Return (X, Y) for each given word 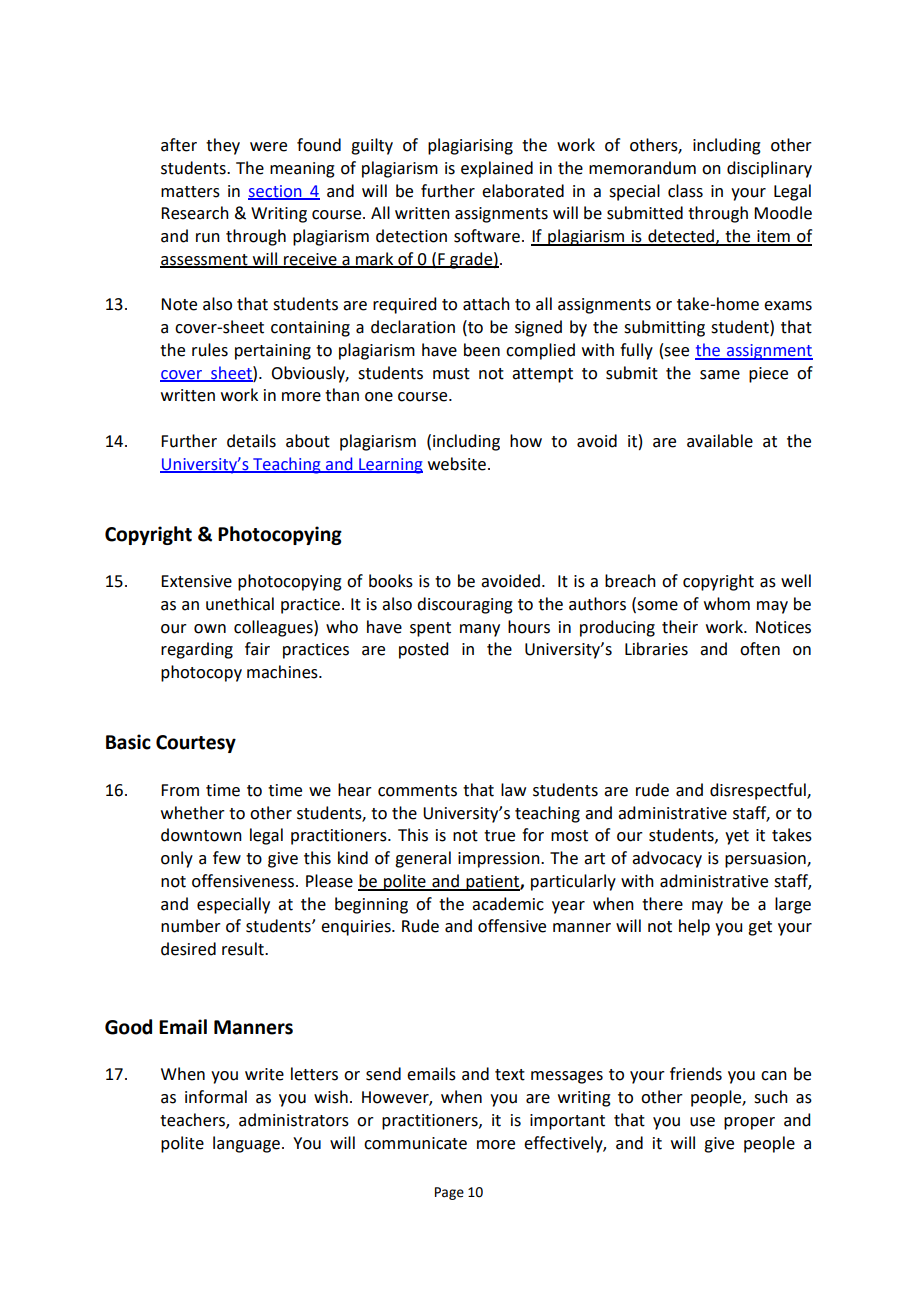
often (760, 649)
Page (449, 1193)
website (457, 464)
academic (508, 904)
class (685, 191)
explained (497, 169)
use (702, 1122)
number (191, 926)
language (246, 1144)
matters (190, 192)
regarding (197, 650)
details (251, 441)
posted (423, 650)
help (694, 927)
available (720, 441)
